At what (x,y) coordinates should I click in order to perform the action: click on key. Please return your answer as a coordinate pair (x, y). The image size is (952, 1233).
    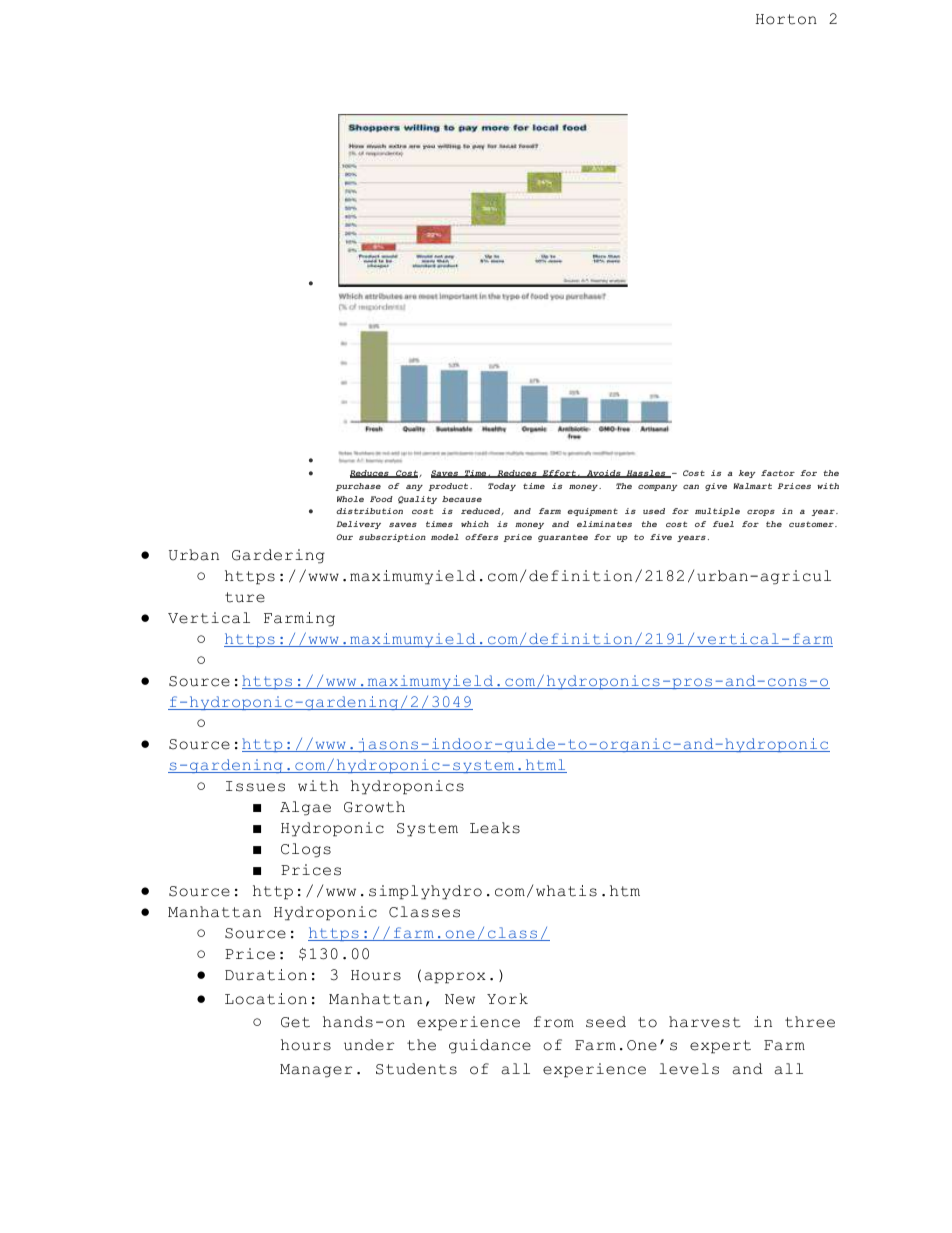
    Looking at the image, I should click on (747, 474).
